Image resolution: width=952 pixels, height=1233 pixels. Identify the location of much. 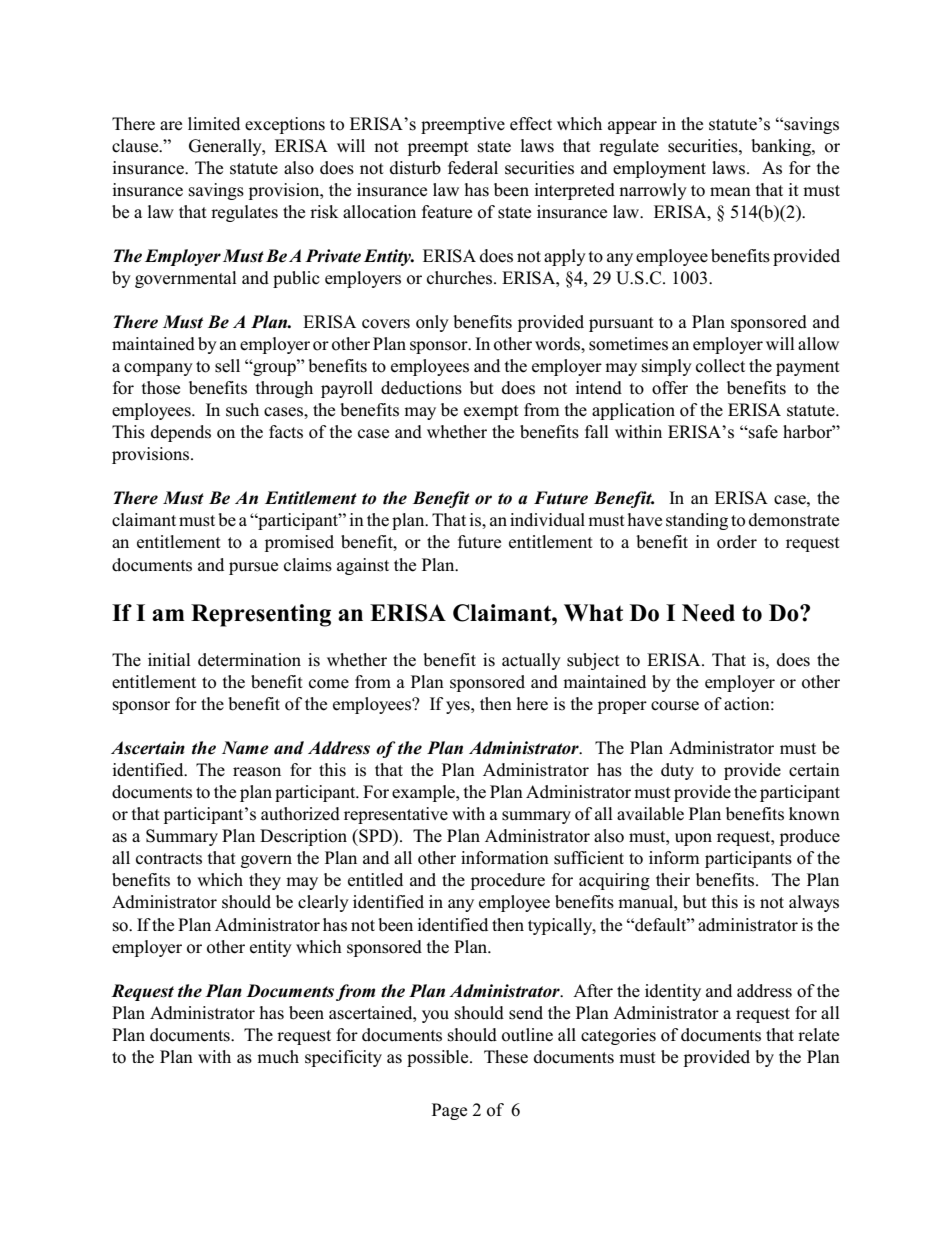
(278, 1057).
